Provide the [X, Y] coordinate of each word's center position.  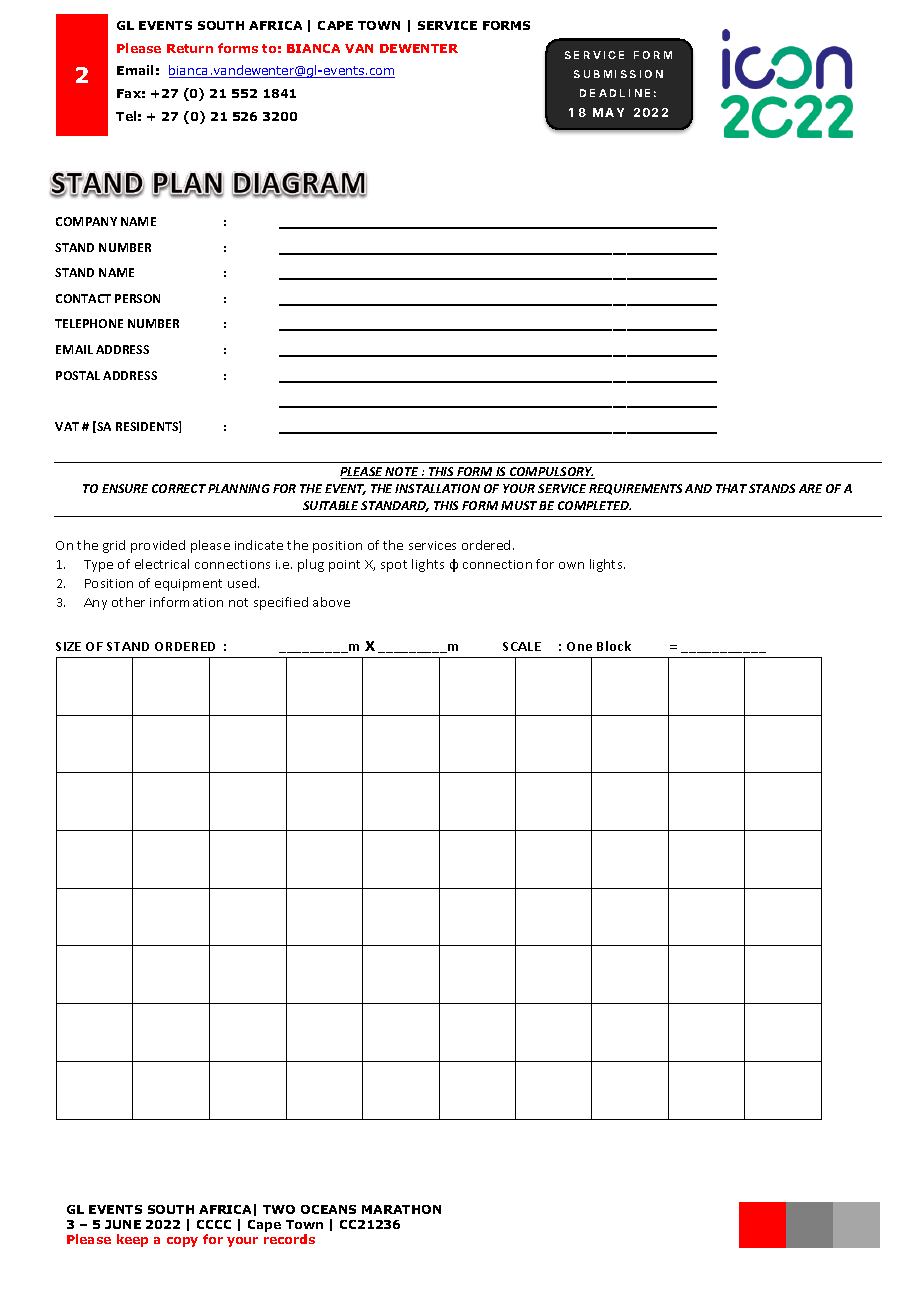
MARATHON [401, 1209]
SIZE [68, 646]
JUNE [123, 1224]
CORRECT [179, 488]
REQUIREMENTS [635, 489]
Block [614, 646]
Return [190, 48]
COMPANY [86, 221]
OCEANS [328, 1209]
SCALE [522, 646]
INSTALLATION [437, 488]
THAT [731, 488]
